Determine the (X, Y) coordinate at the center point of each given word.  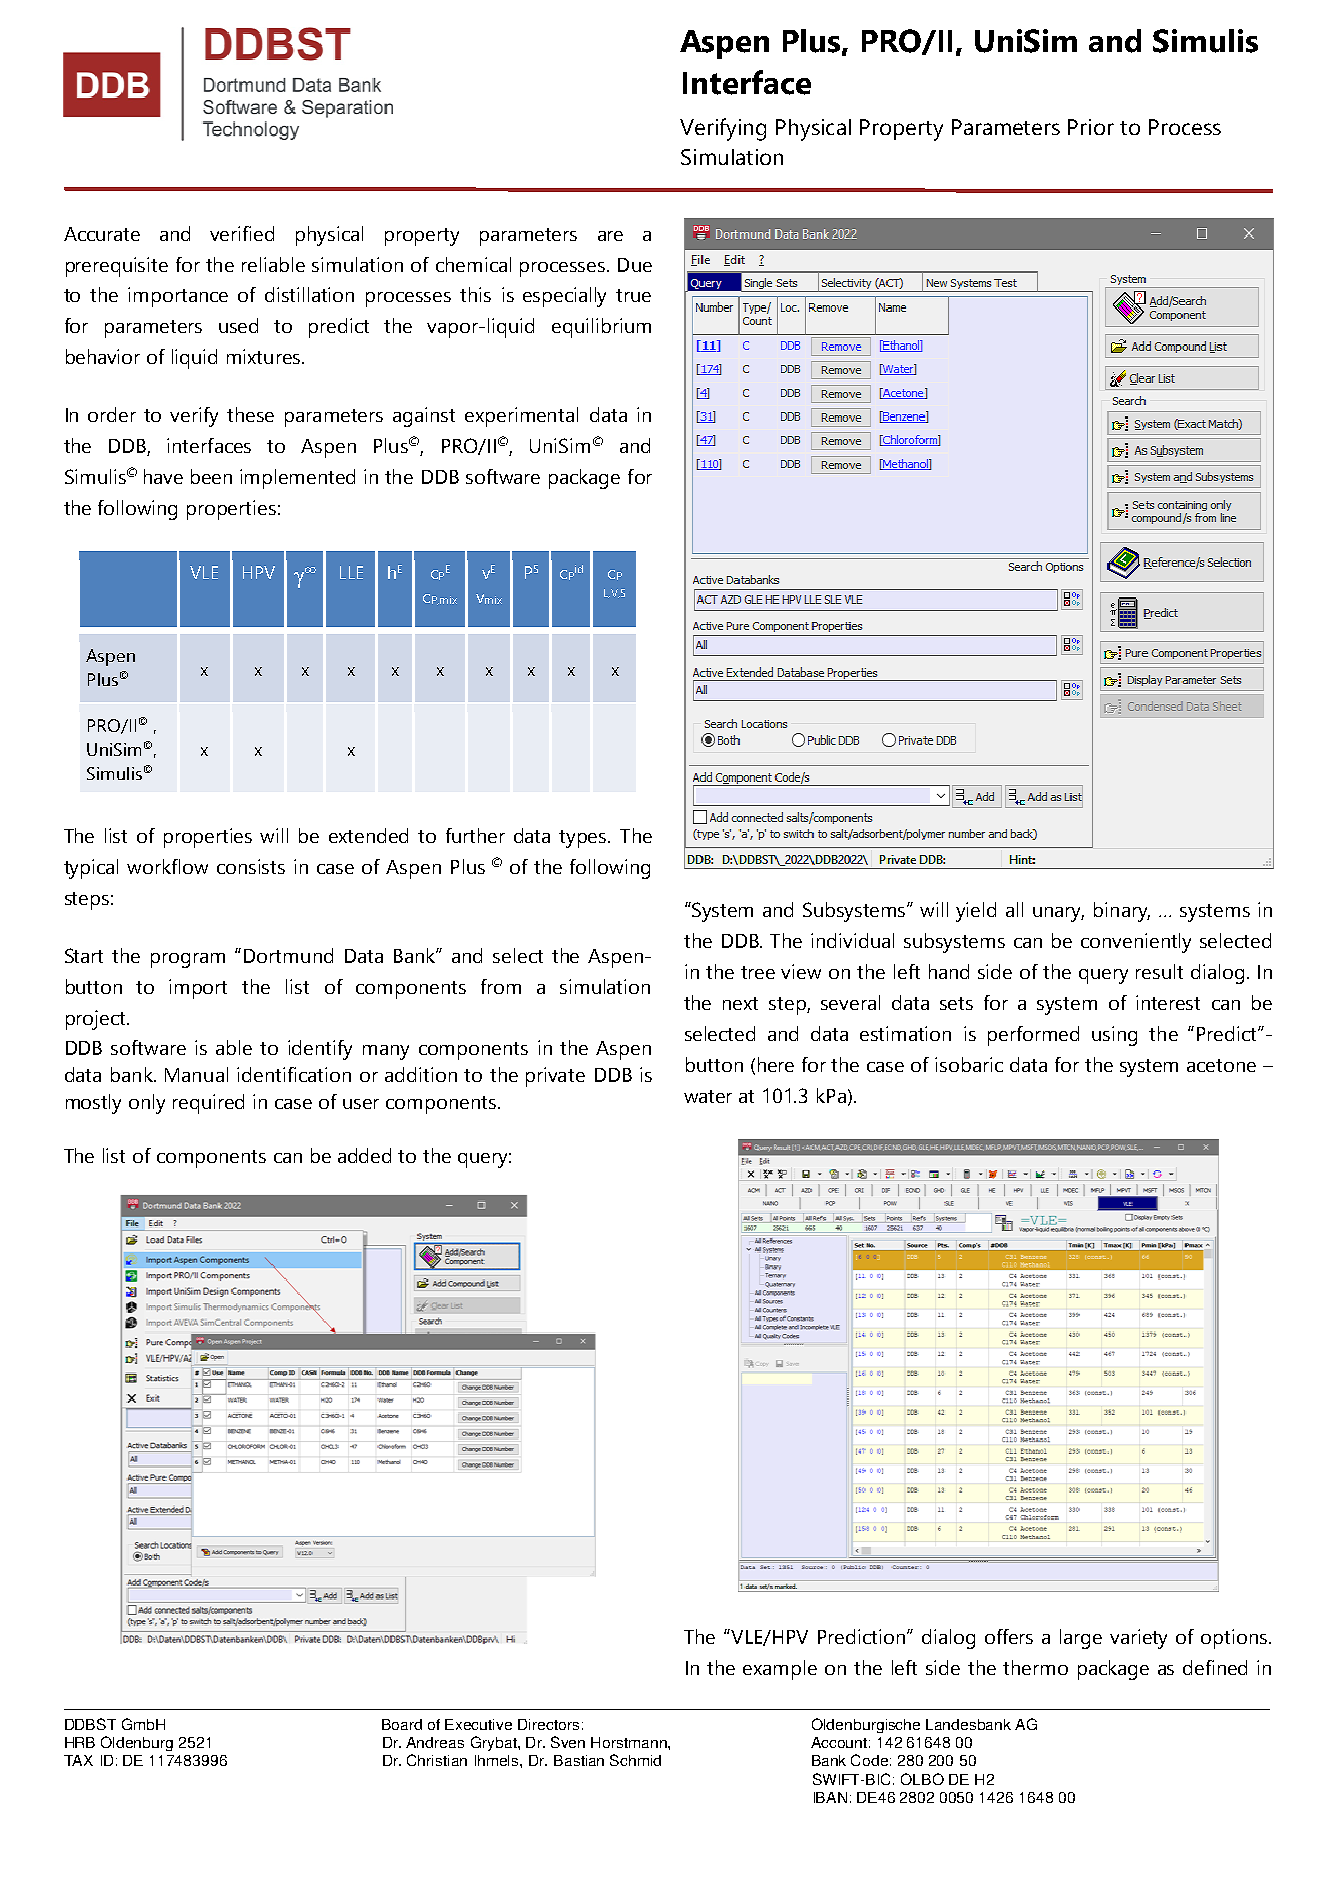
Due (635, 265)
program (188, 960)
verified (242, 233)
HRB (80, 1742)
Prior (1091, 127)
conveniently (1136, 943)
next (740, 1003)
